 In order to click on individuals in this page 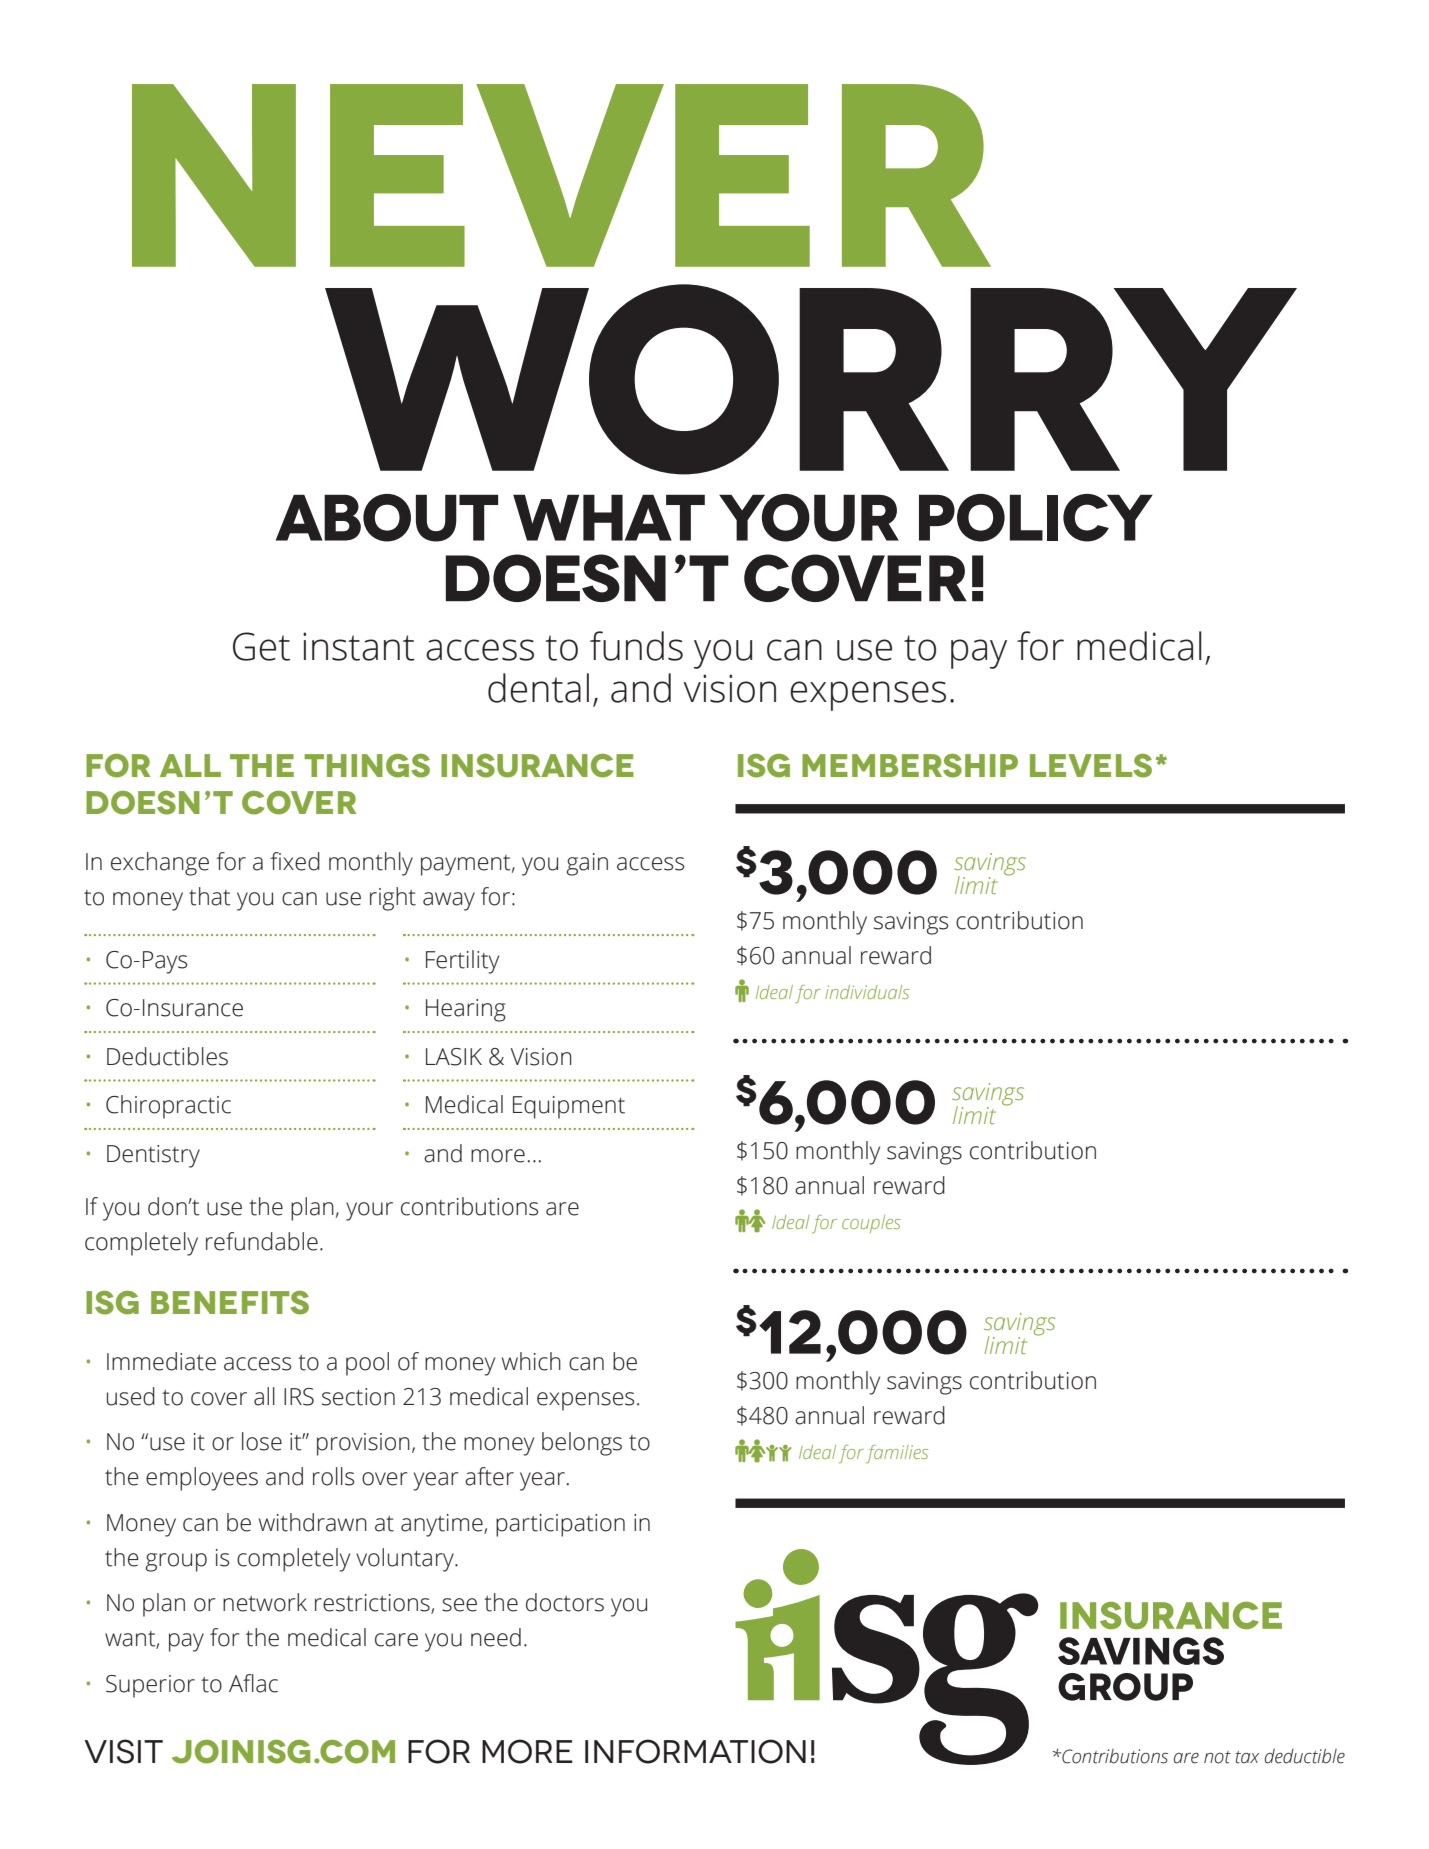, I will do `click(867, 992)`.
